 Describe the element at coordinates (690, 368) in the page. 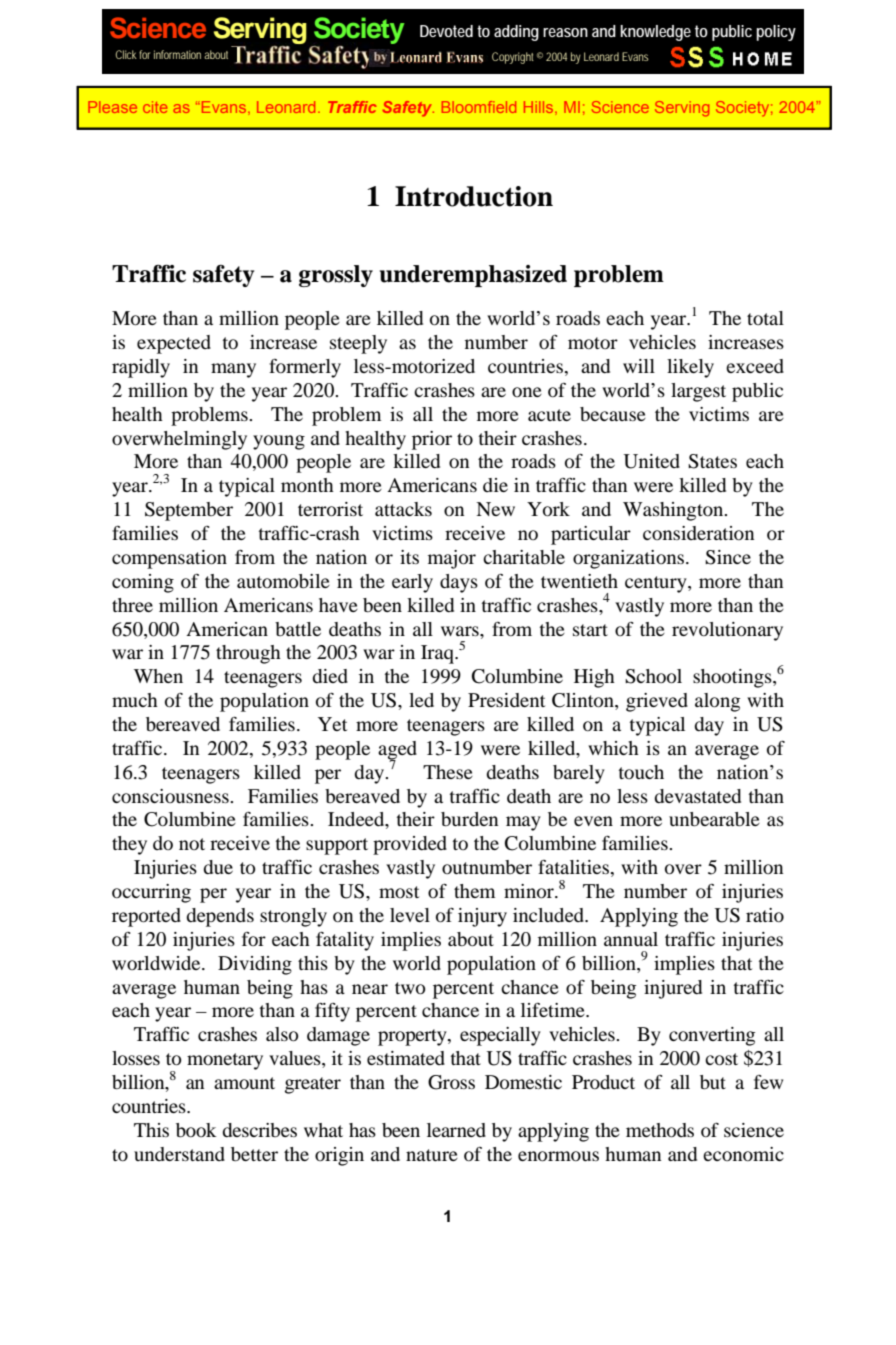

I see `likely` at that location.
